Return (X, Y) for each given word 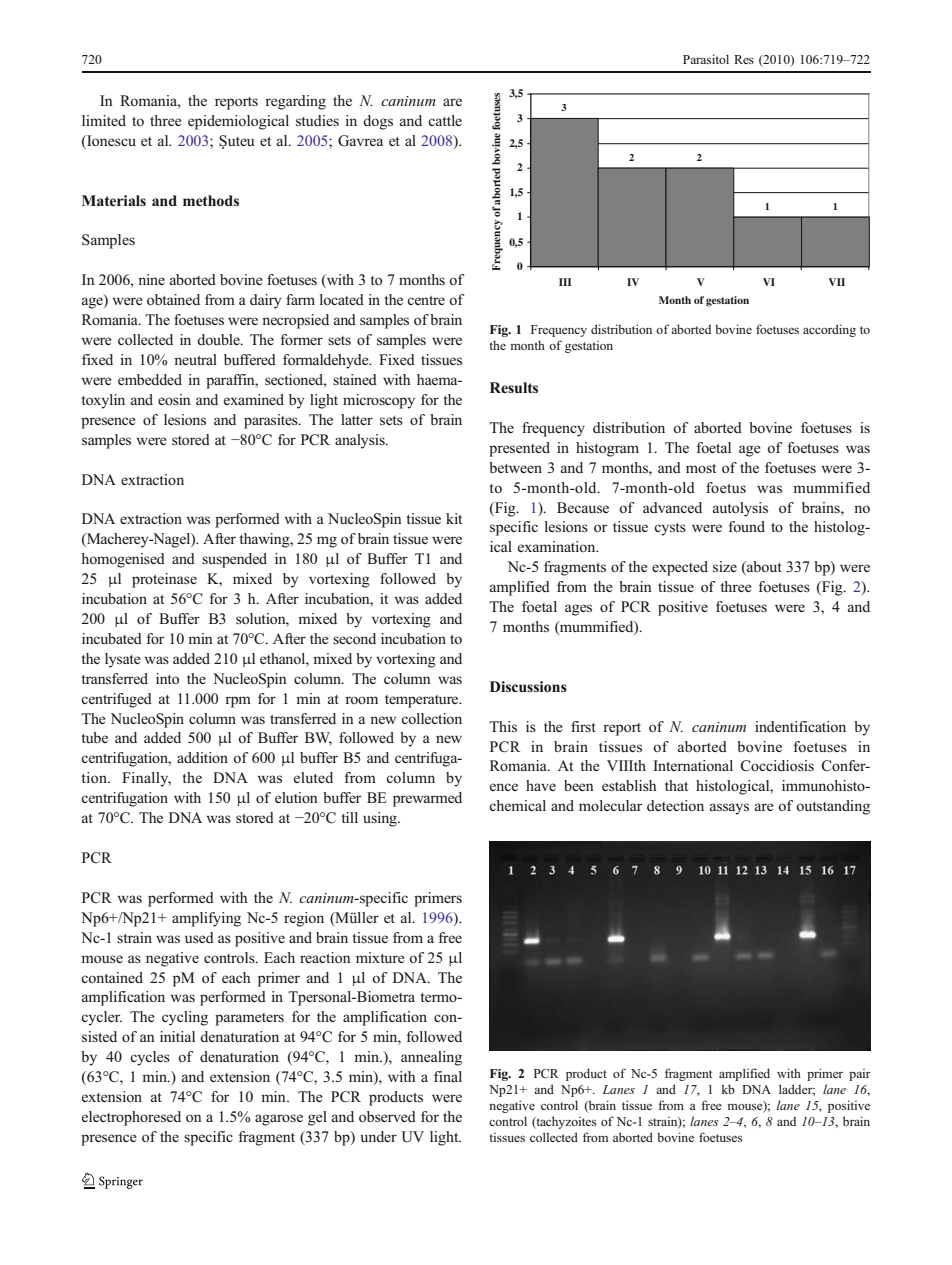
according (829, 330)
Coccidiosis (777, 766)
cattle (445, 120)
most (701, 468)
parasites (272, 421)
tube (94, 737)
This (503, 726)
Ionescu (110, 142)
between (515, 467)
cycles (150, 1058)
